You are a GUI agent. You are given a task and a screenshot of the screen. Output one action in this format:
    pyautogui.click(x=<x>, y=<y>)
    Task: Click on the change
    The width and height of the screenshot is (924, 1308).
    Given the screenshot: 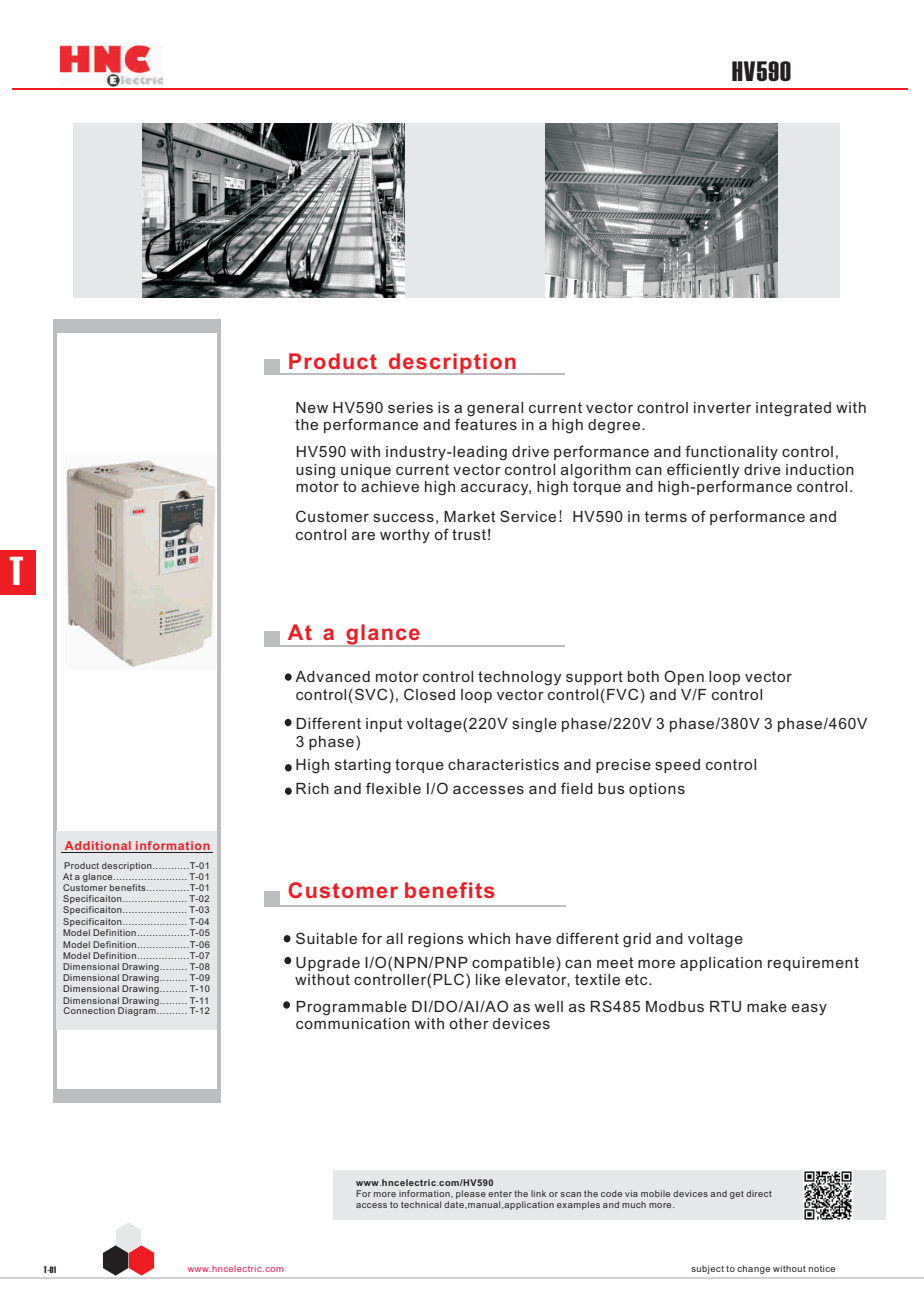 What is the action you would take?
    pyautogui.click(x=753, y=1269)
